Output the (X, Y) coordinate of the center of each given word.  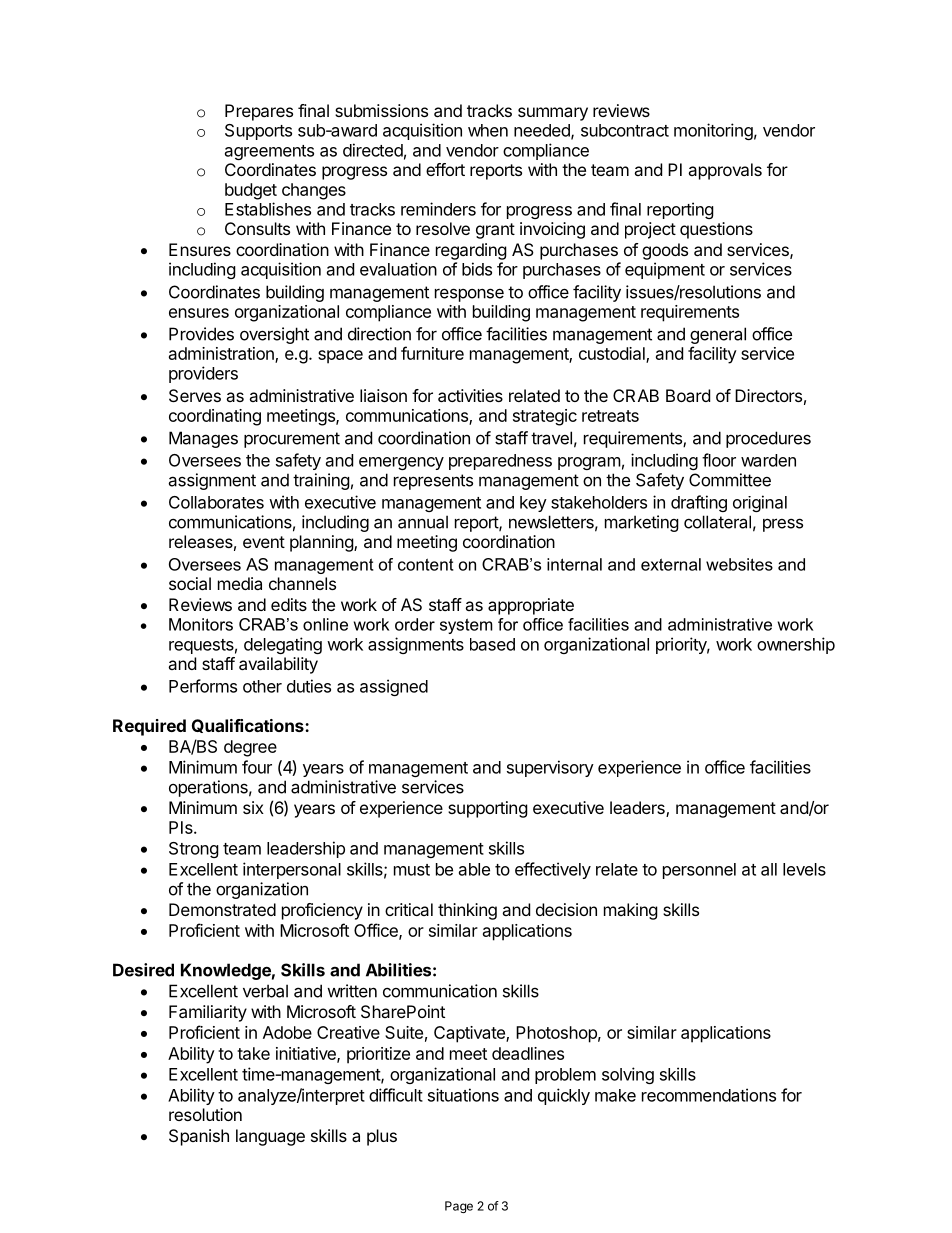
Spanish (199, 1137)
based (492, 644)
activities (470, 395)
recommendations (709, 1095)
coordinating (215, 417)
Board (688, 395)
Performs (203, 686)
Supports (258, 132)
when (488, 130)
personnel (699, 871)
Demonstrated (222, 909)
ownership (796, 645)
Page (459, 1207)
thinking (467, 911)
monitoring (713, 131)
